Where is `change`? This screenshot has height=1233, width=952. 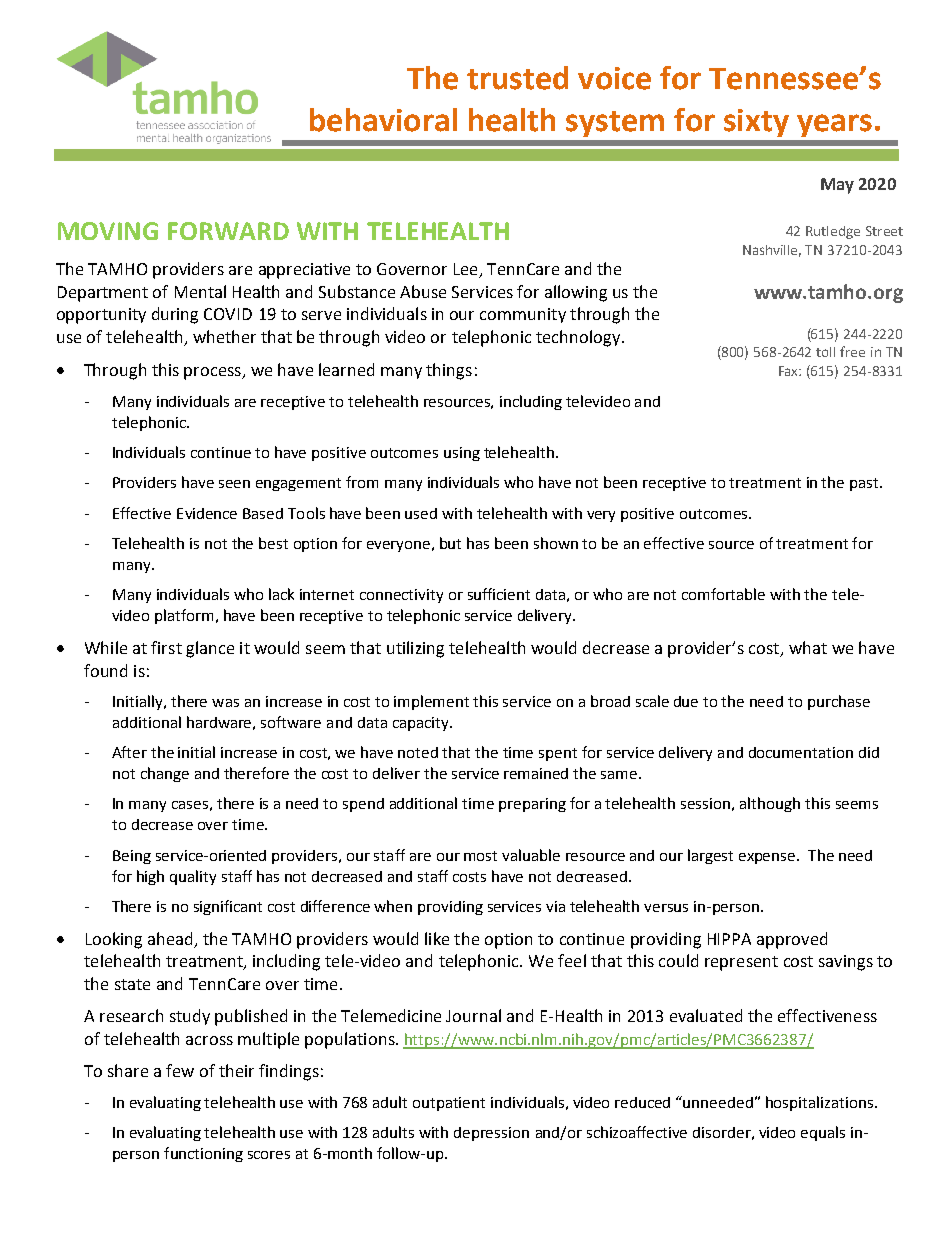 change is located at coordinates (165, 774).
